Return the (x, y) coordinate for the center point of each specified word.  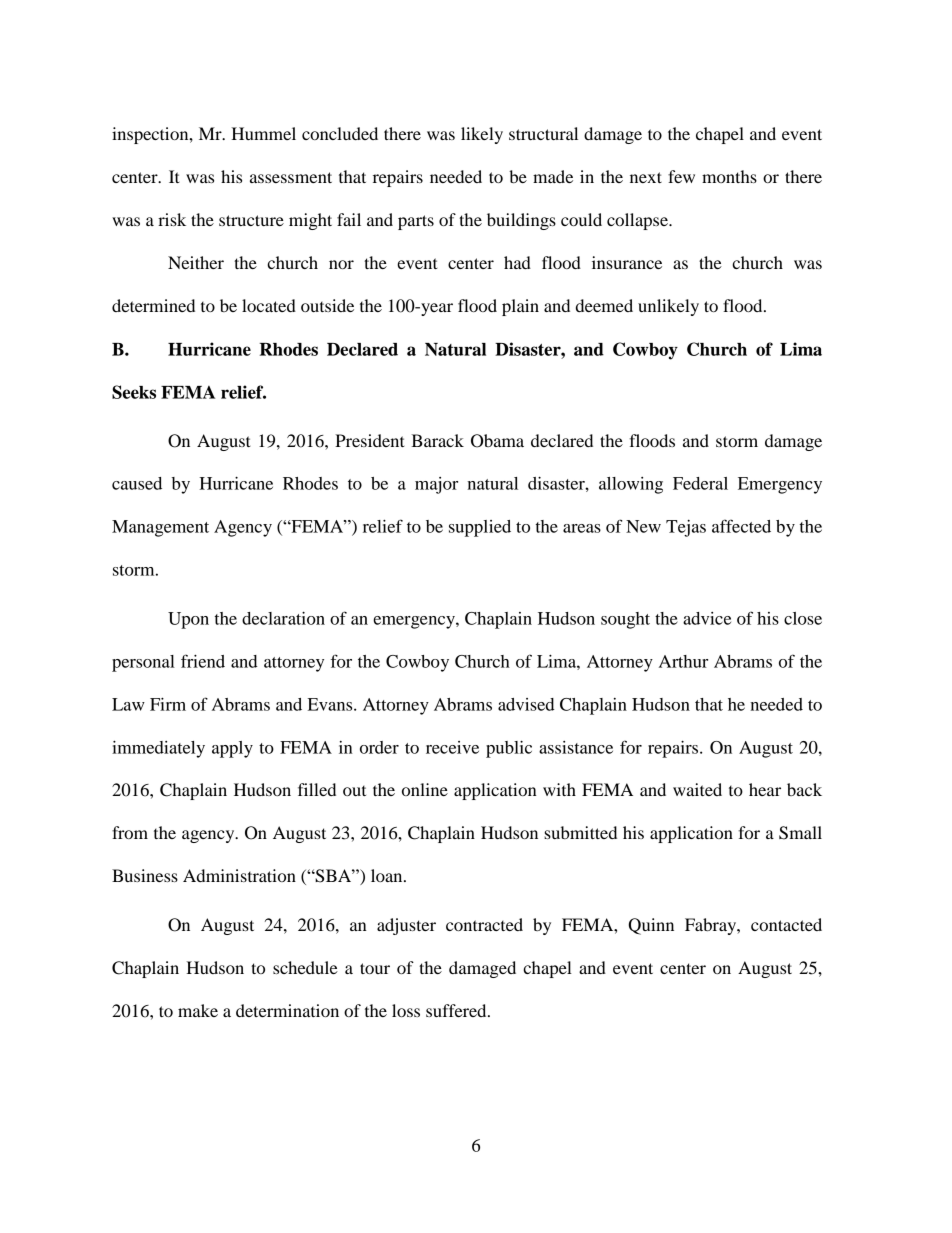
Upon (188, 620)
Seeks (134, 392)
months (729, 176)
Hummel (263, 133)
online (425, 789)
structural (543, 133)
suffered (457, 1010)
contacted (786, 924)
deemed (604, 305)
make (198, 1010)
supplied (480, 528)
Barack (437, 440)
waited (697, 789)
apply (232, 749)
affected (741, 526)
